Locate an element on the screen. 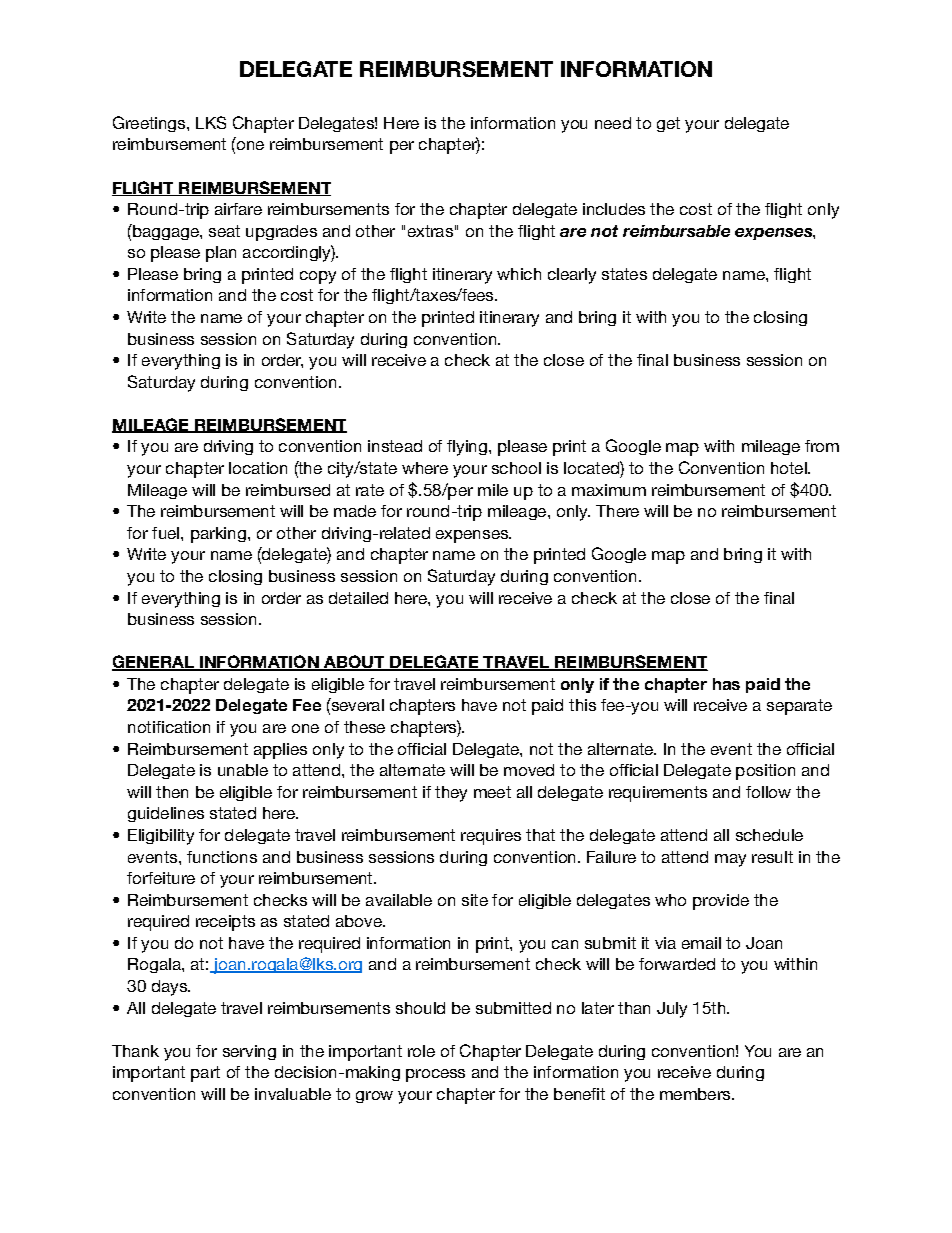 This screenshot has width=952, height=1233. flying is located at coordinates (467, 448).
